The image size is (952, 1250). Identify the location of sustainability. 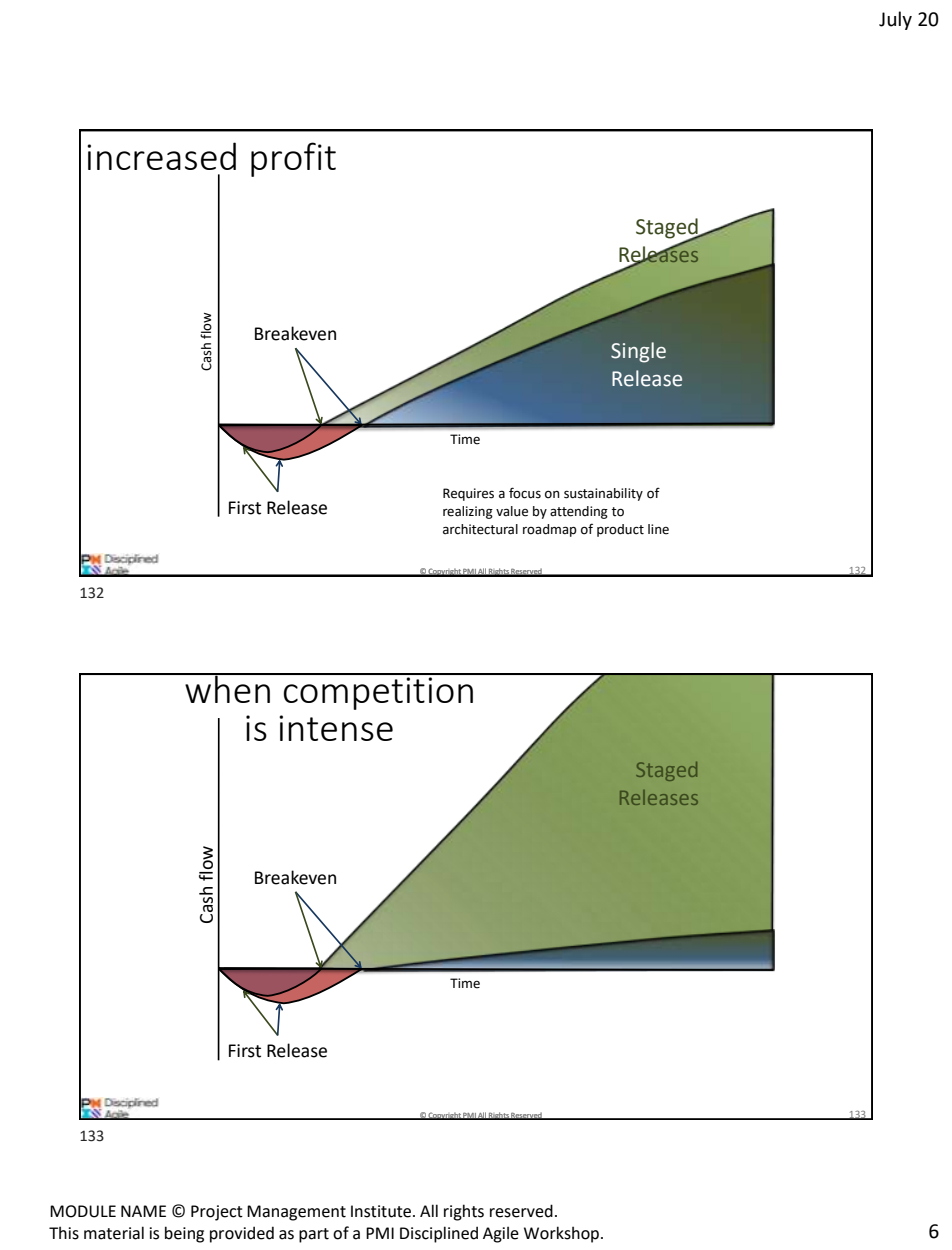
(603, 494).
